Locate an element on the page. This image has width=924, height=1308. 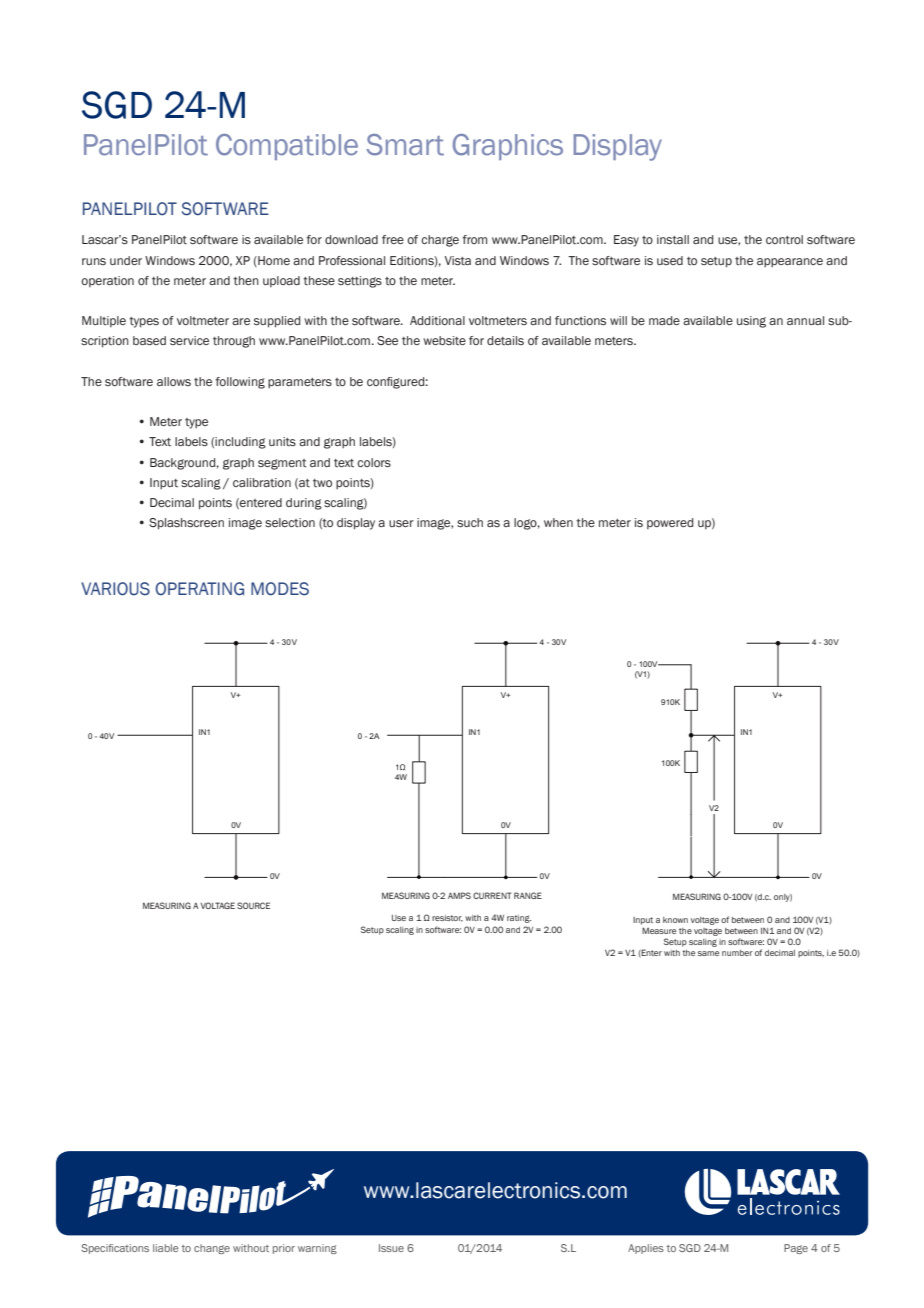
allows is located at coordinates (174, 381).
